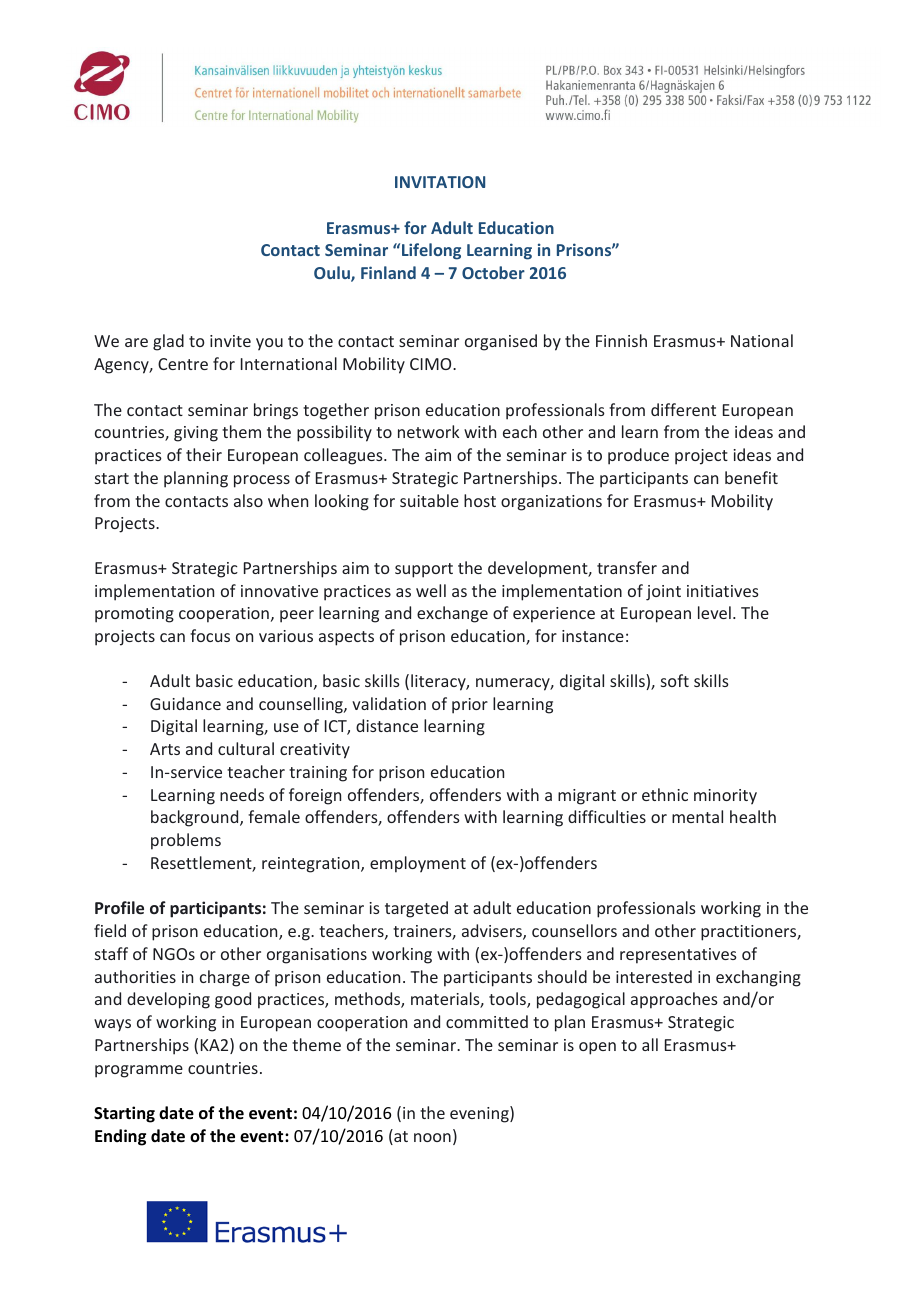  I want to click on background, so click(196, 818).
